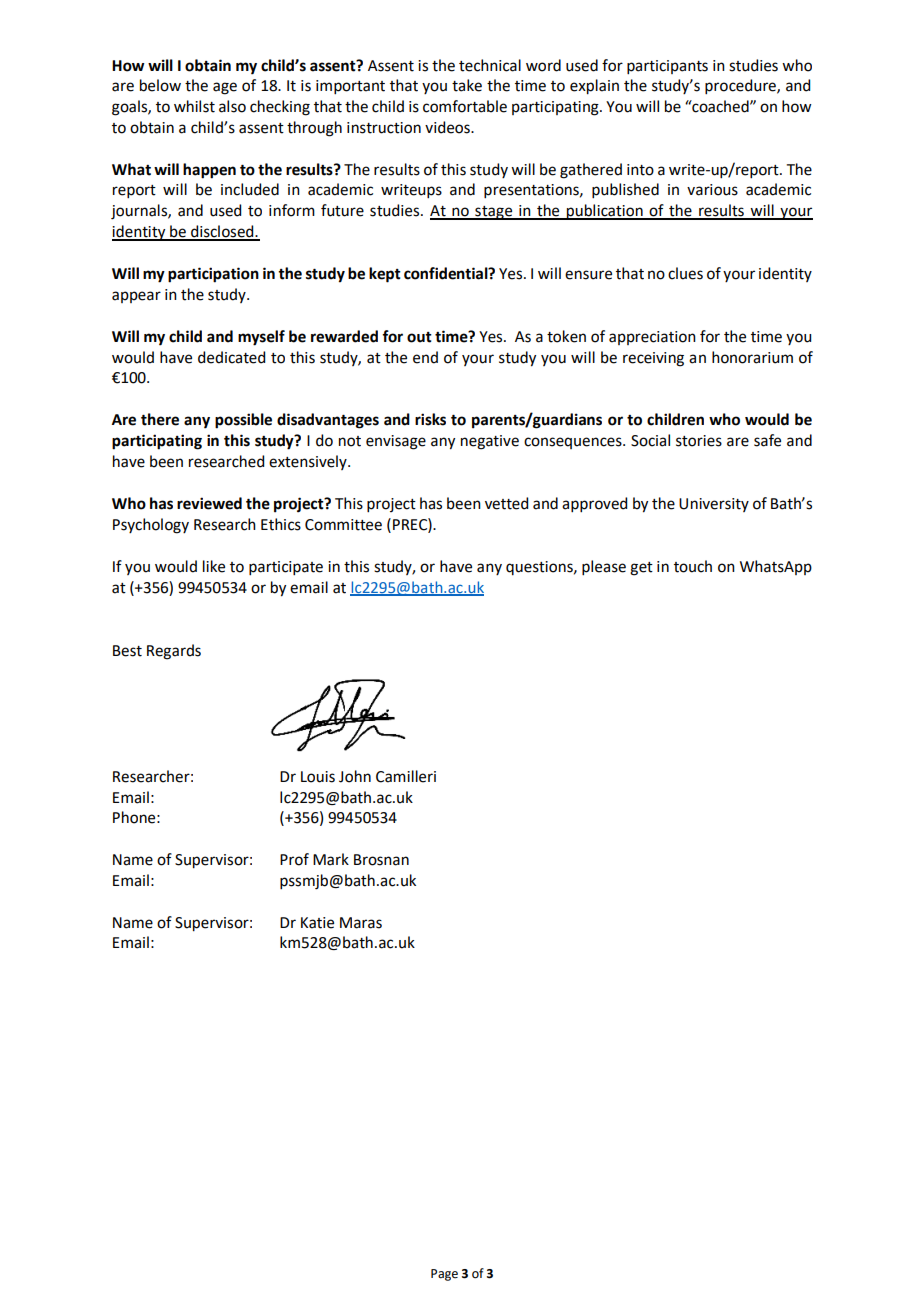  I want to click on Page, so click(444, 1275).
